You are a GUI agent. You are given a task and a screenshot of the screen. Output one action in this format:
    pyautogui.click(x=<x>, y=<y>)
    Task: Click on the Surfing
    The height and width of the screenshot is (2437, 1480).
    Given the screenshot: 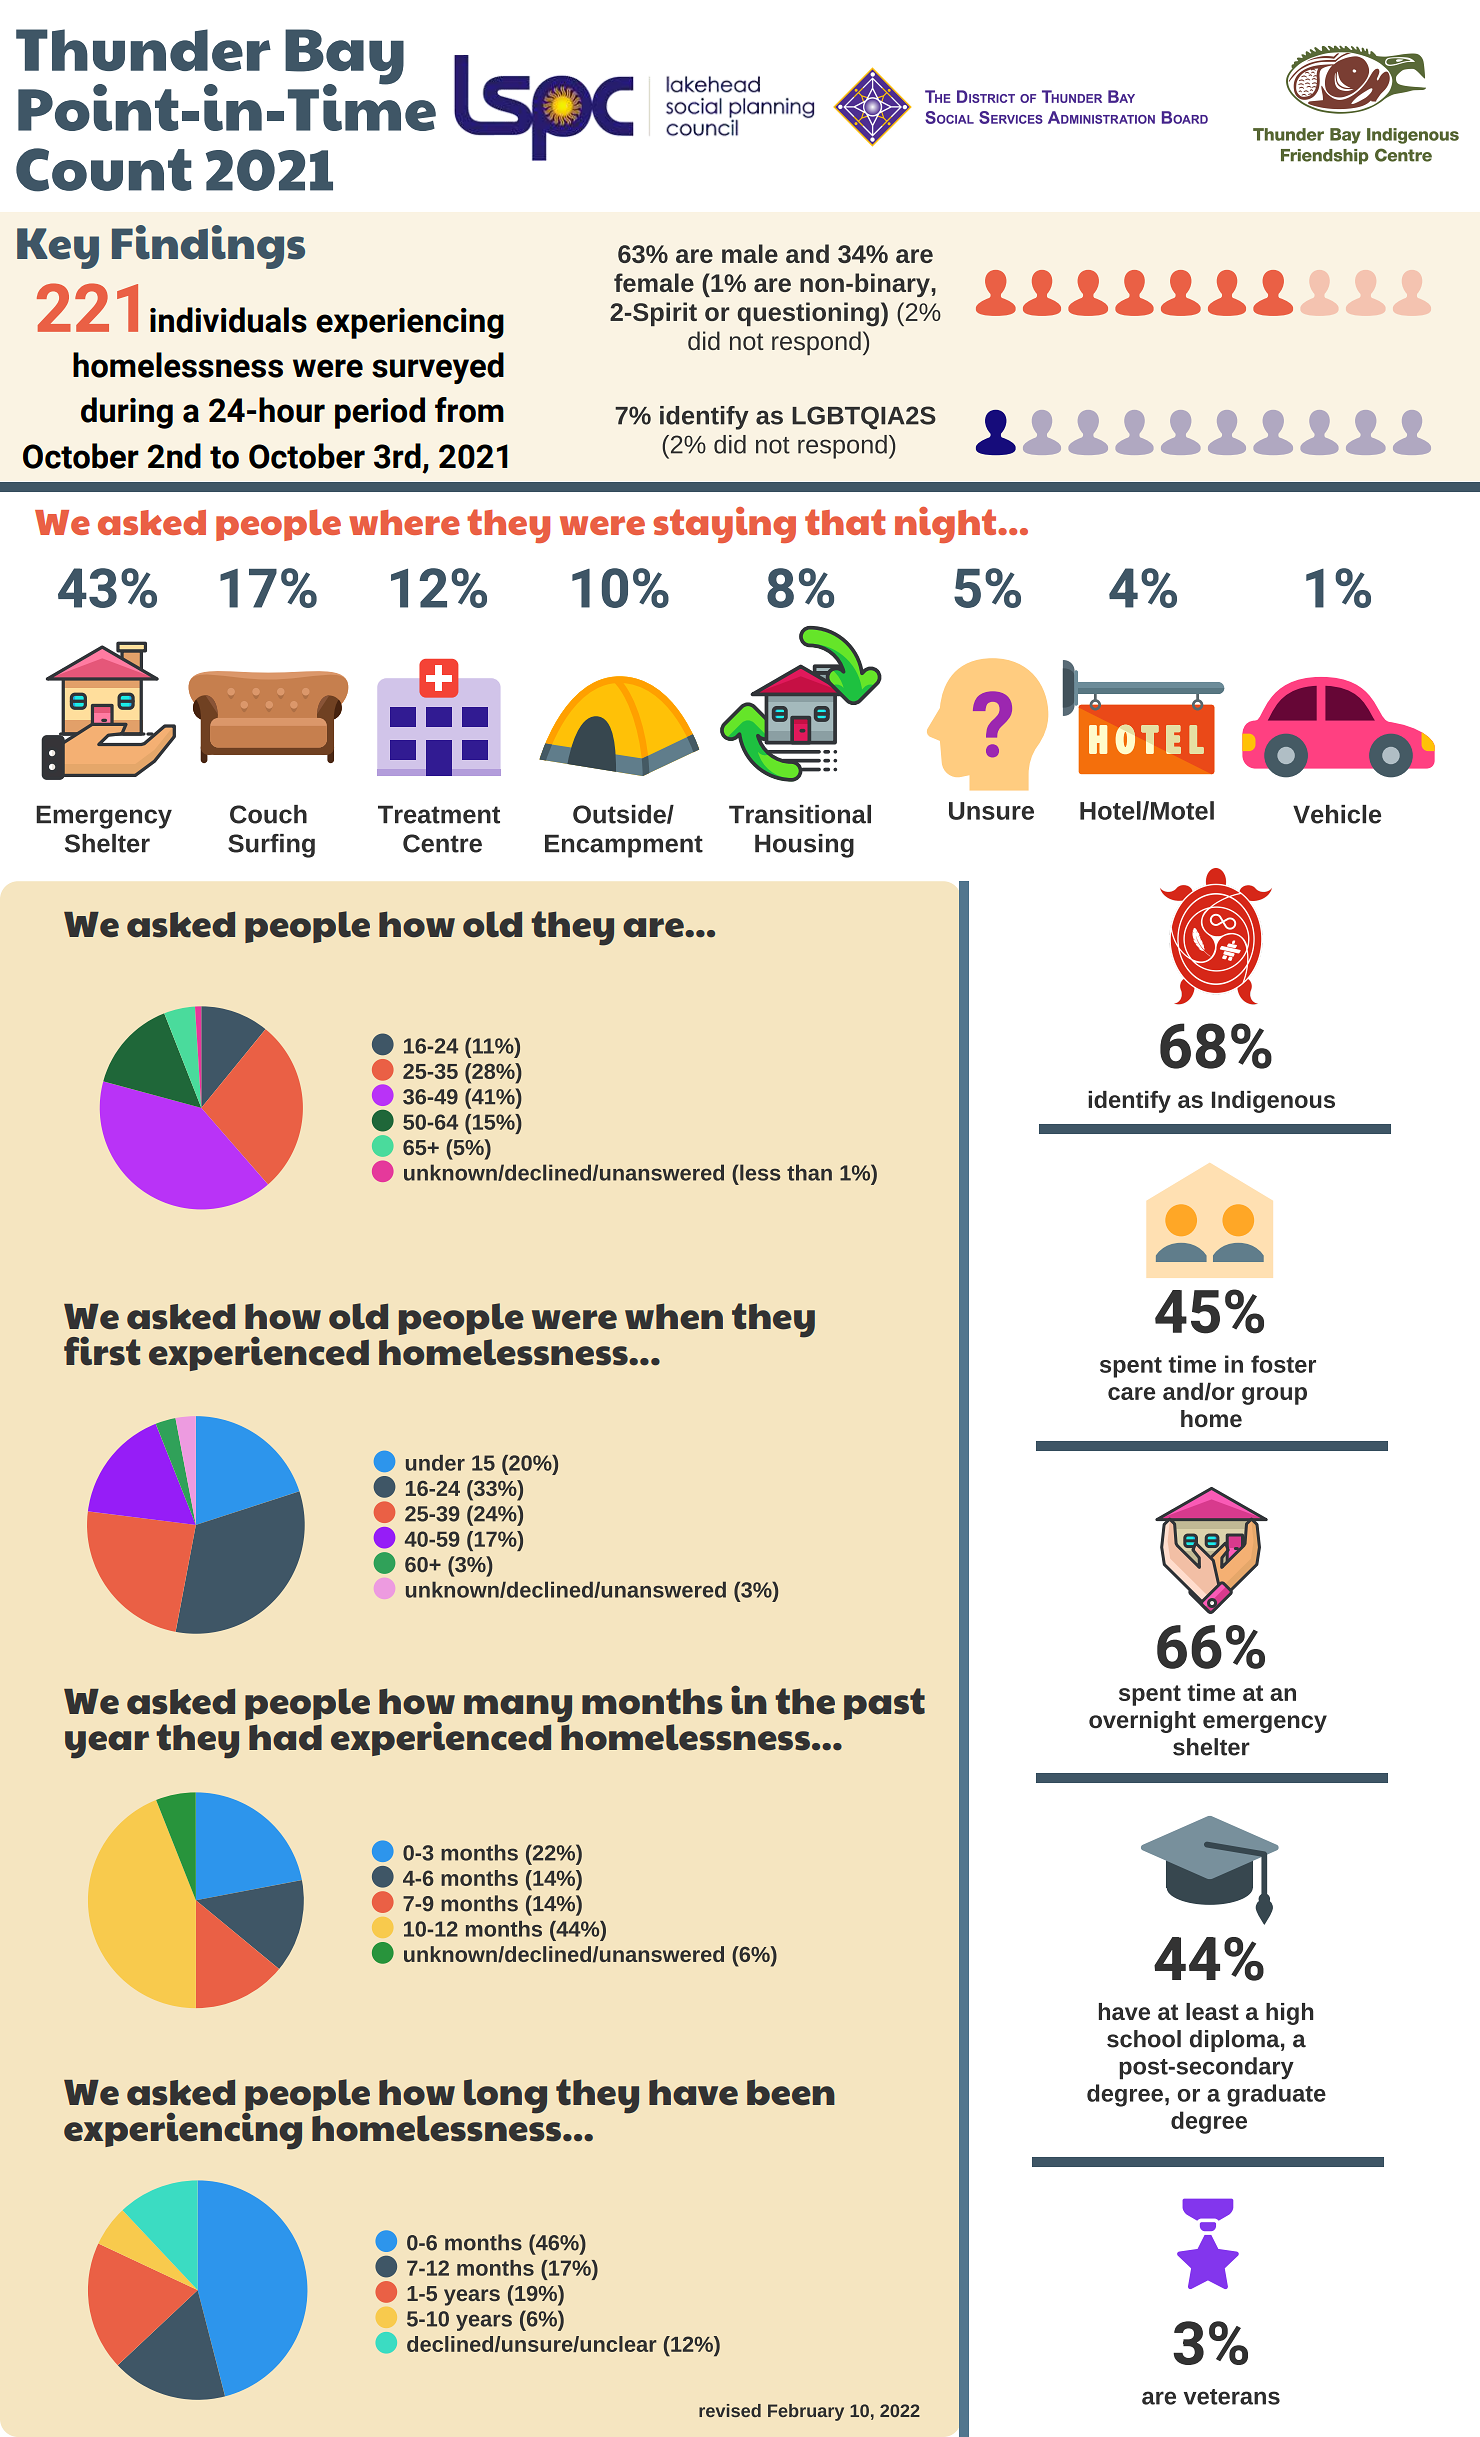 What is the action you would take?
    pyautogui.click(x=271, y=846)
